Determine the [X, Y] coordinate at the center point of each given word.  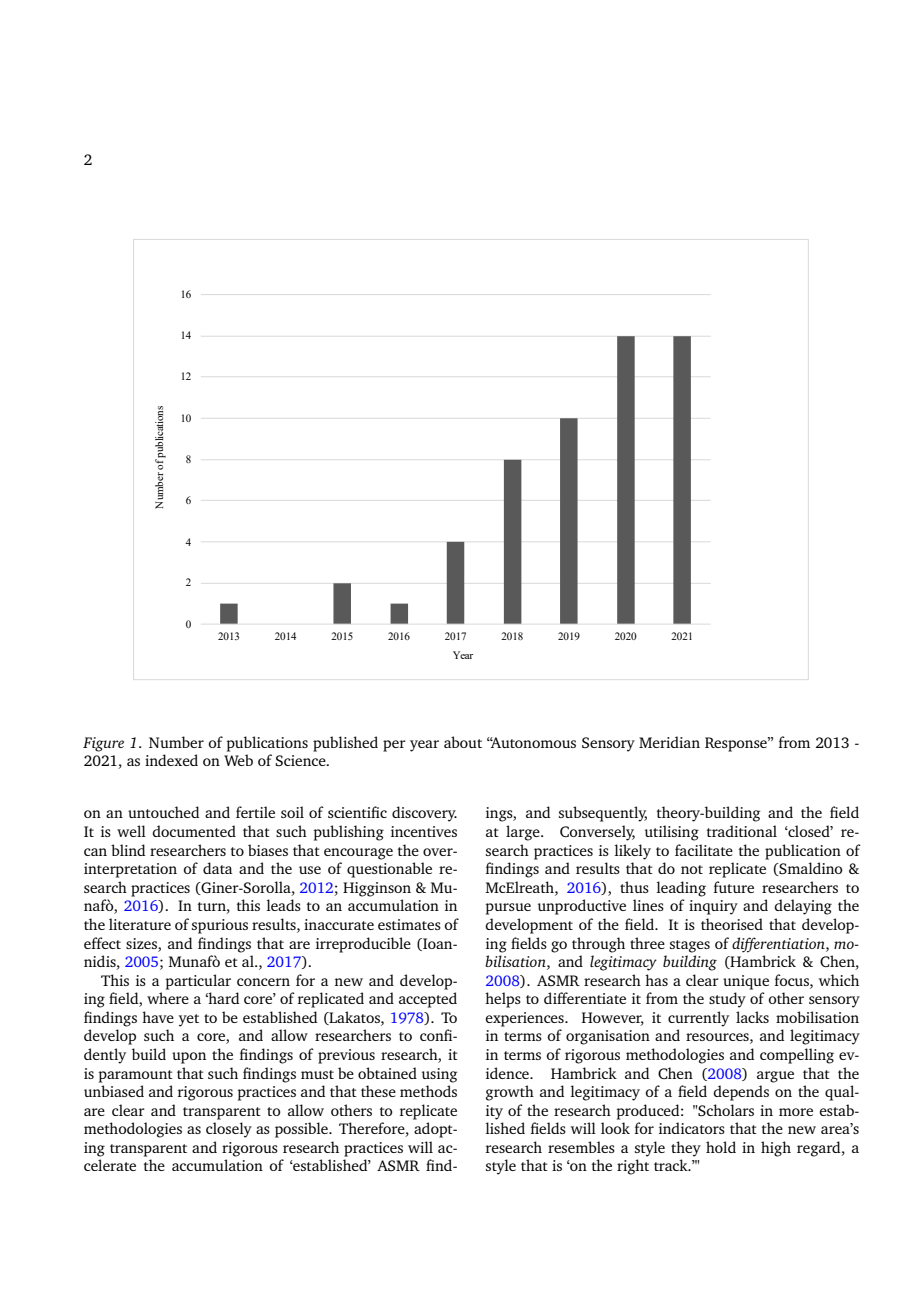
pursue [508, 909]
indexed [171, 760]
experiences [526, 1019]
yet [189, 1020]
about [463, 742]
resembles [581, 1147]
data [217, 868]
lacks [752, 1017]
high [776, 1149]
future [734, 887]
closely [229, 1130]
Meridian [669, 742]
